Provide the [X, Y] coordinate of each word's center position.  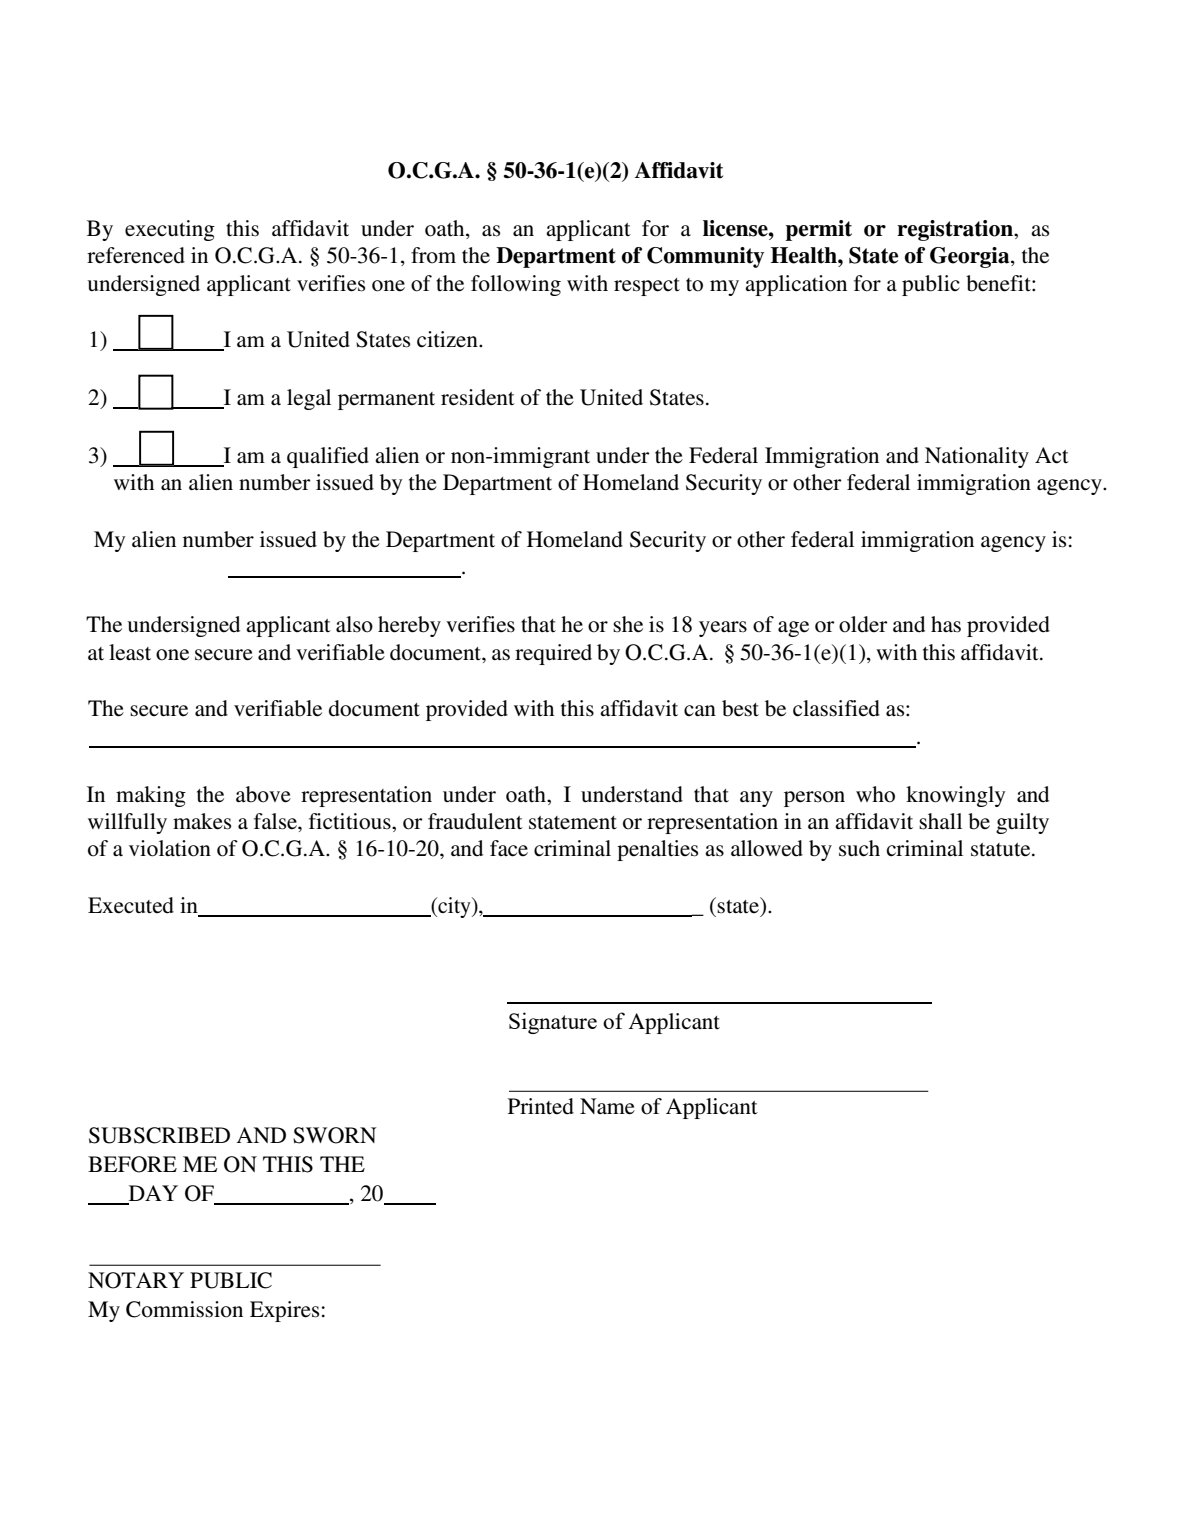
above [263, 794]
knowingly [955, 796]
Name [607, 1106]
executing [170, 230]
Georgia [971, 257]
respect [647, 287]
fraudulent [475, 821]
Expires [284, 1311]
